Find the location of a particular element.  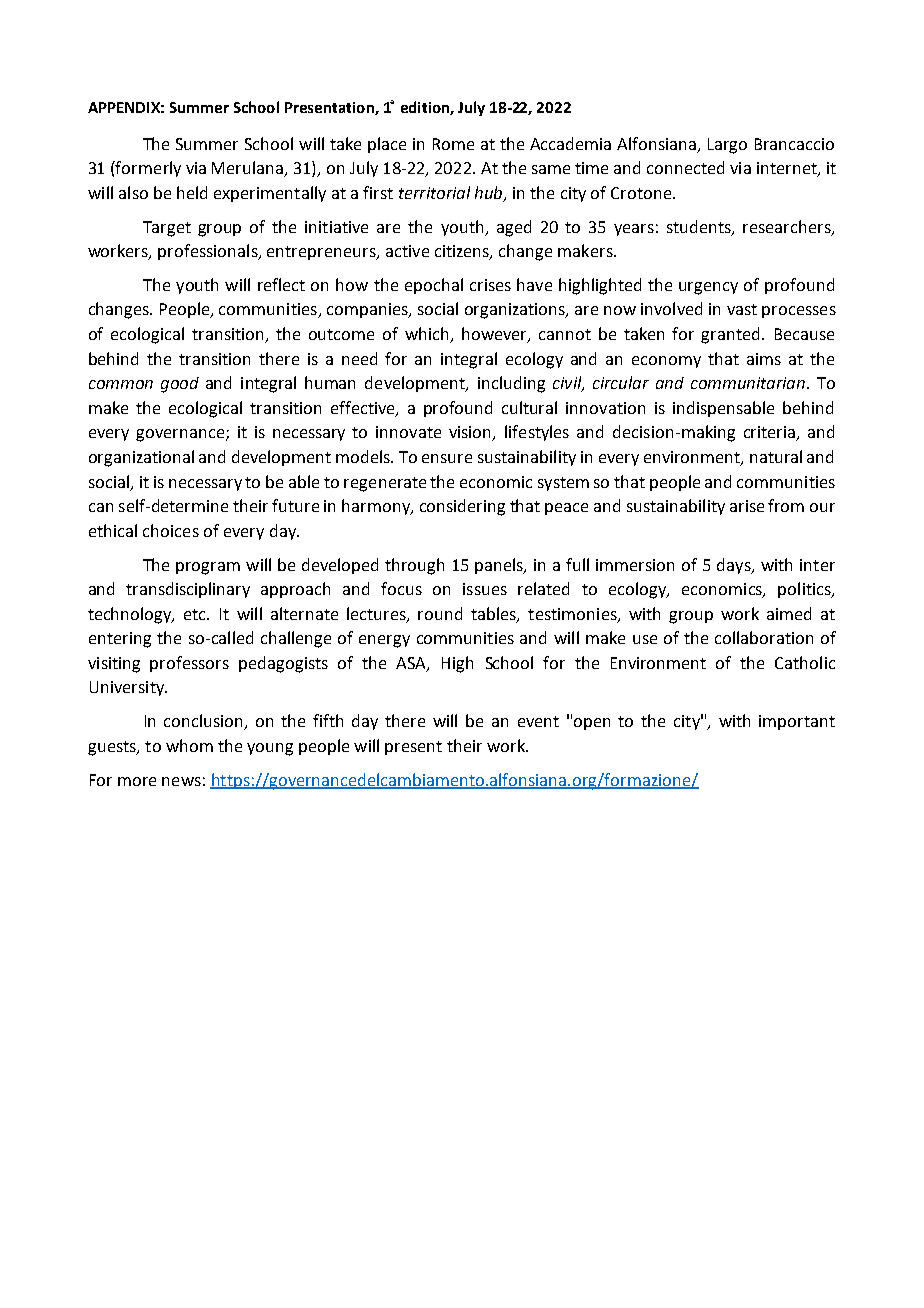

panels is located at coordinates (500, 566).
